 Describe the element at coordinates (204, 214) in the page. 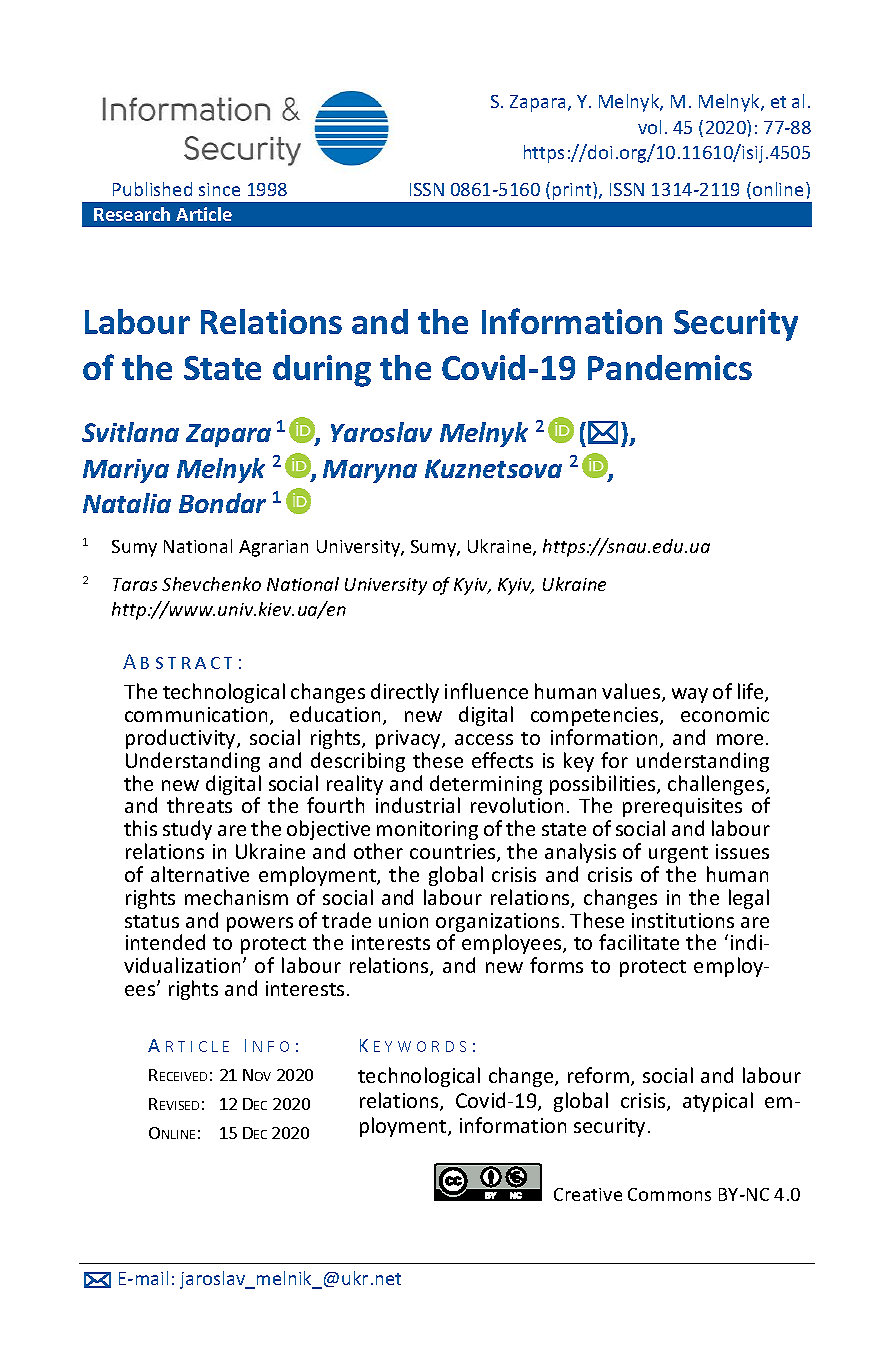

I see `Article` at that location.
